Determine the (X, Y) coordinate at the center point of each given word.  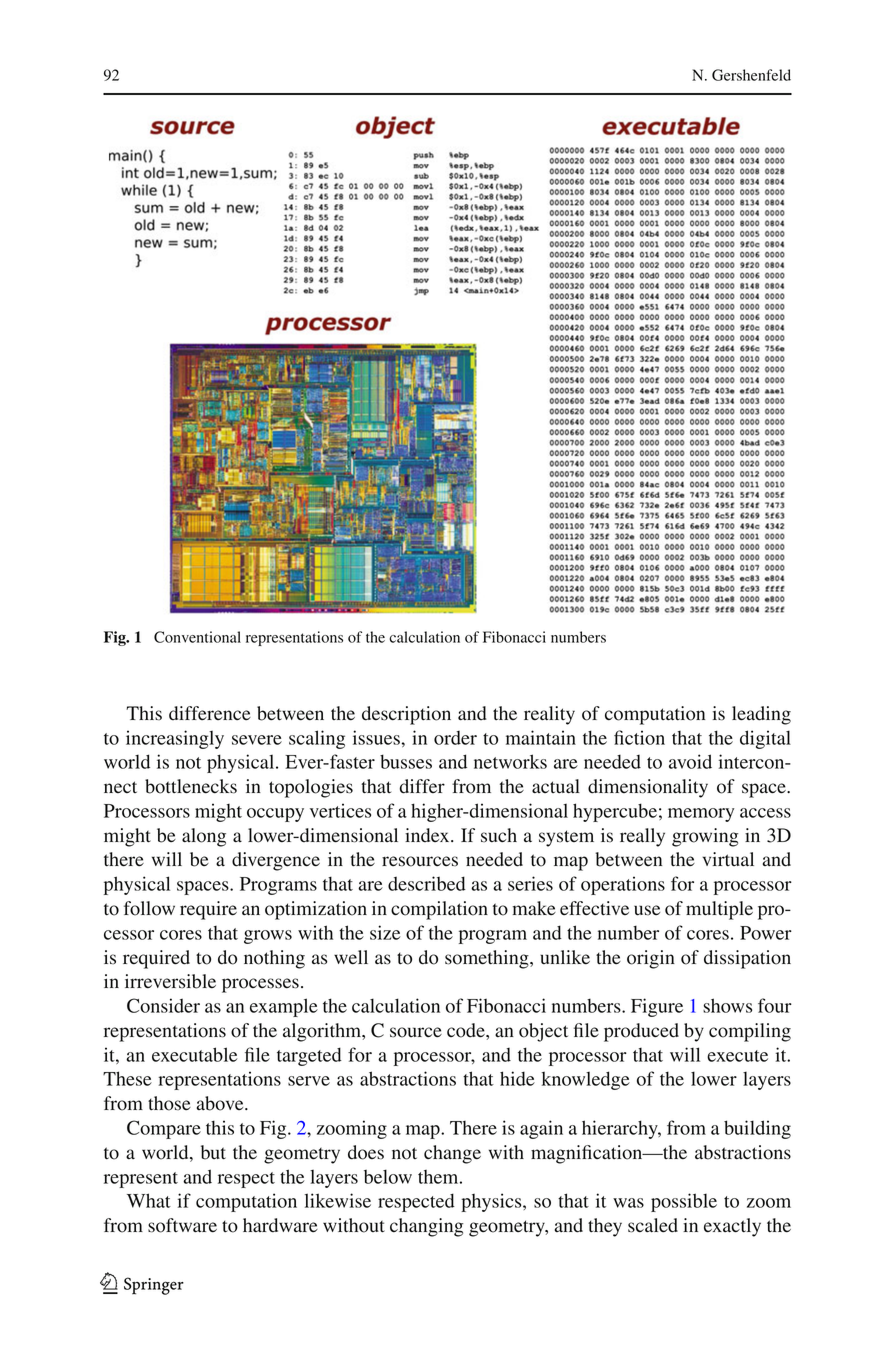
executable (194, 1054)
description (406, 715)
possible (684, 1202)
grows (268, 937)
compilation (439, 910)
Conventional (197, 637)
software (182, 1225)
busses (406, 761)
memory (701, 815)
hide (517, 1078)
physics (492, 1202)
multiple (719, 910)
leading (761, 715)
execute (737, 1056)
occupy (275, 815)
